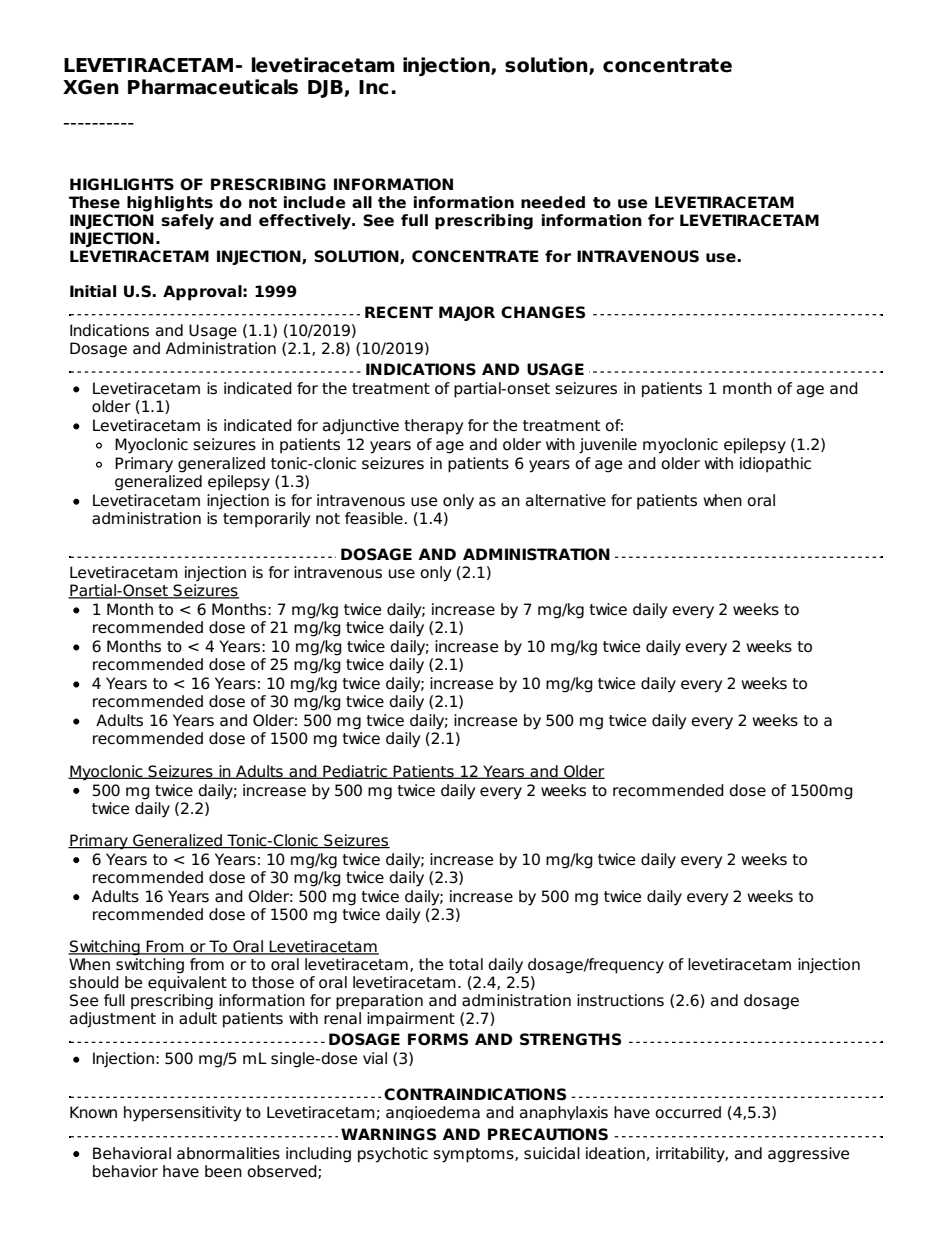 Image resolution: width=952 pixels, height=1233 pixels. What do you see at coordinates (93, 291) in the screenshot?
I see `Initial` at bounding box center [93, 291].
